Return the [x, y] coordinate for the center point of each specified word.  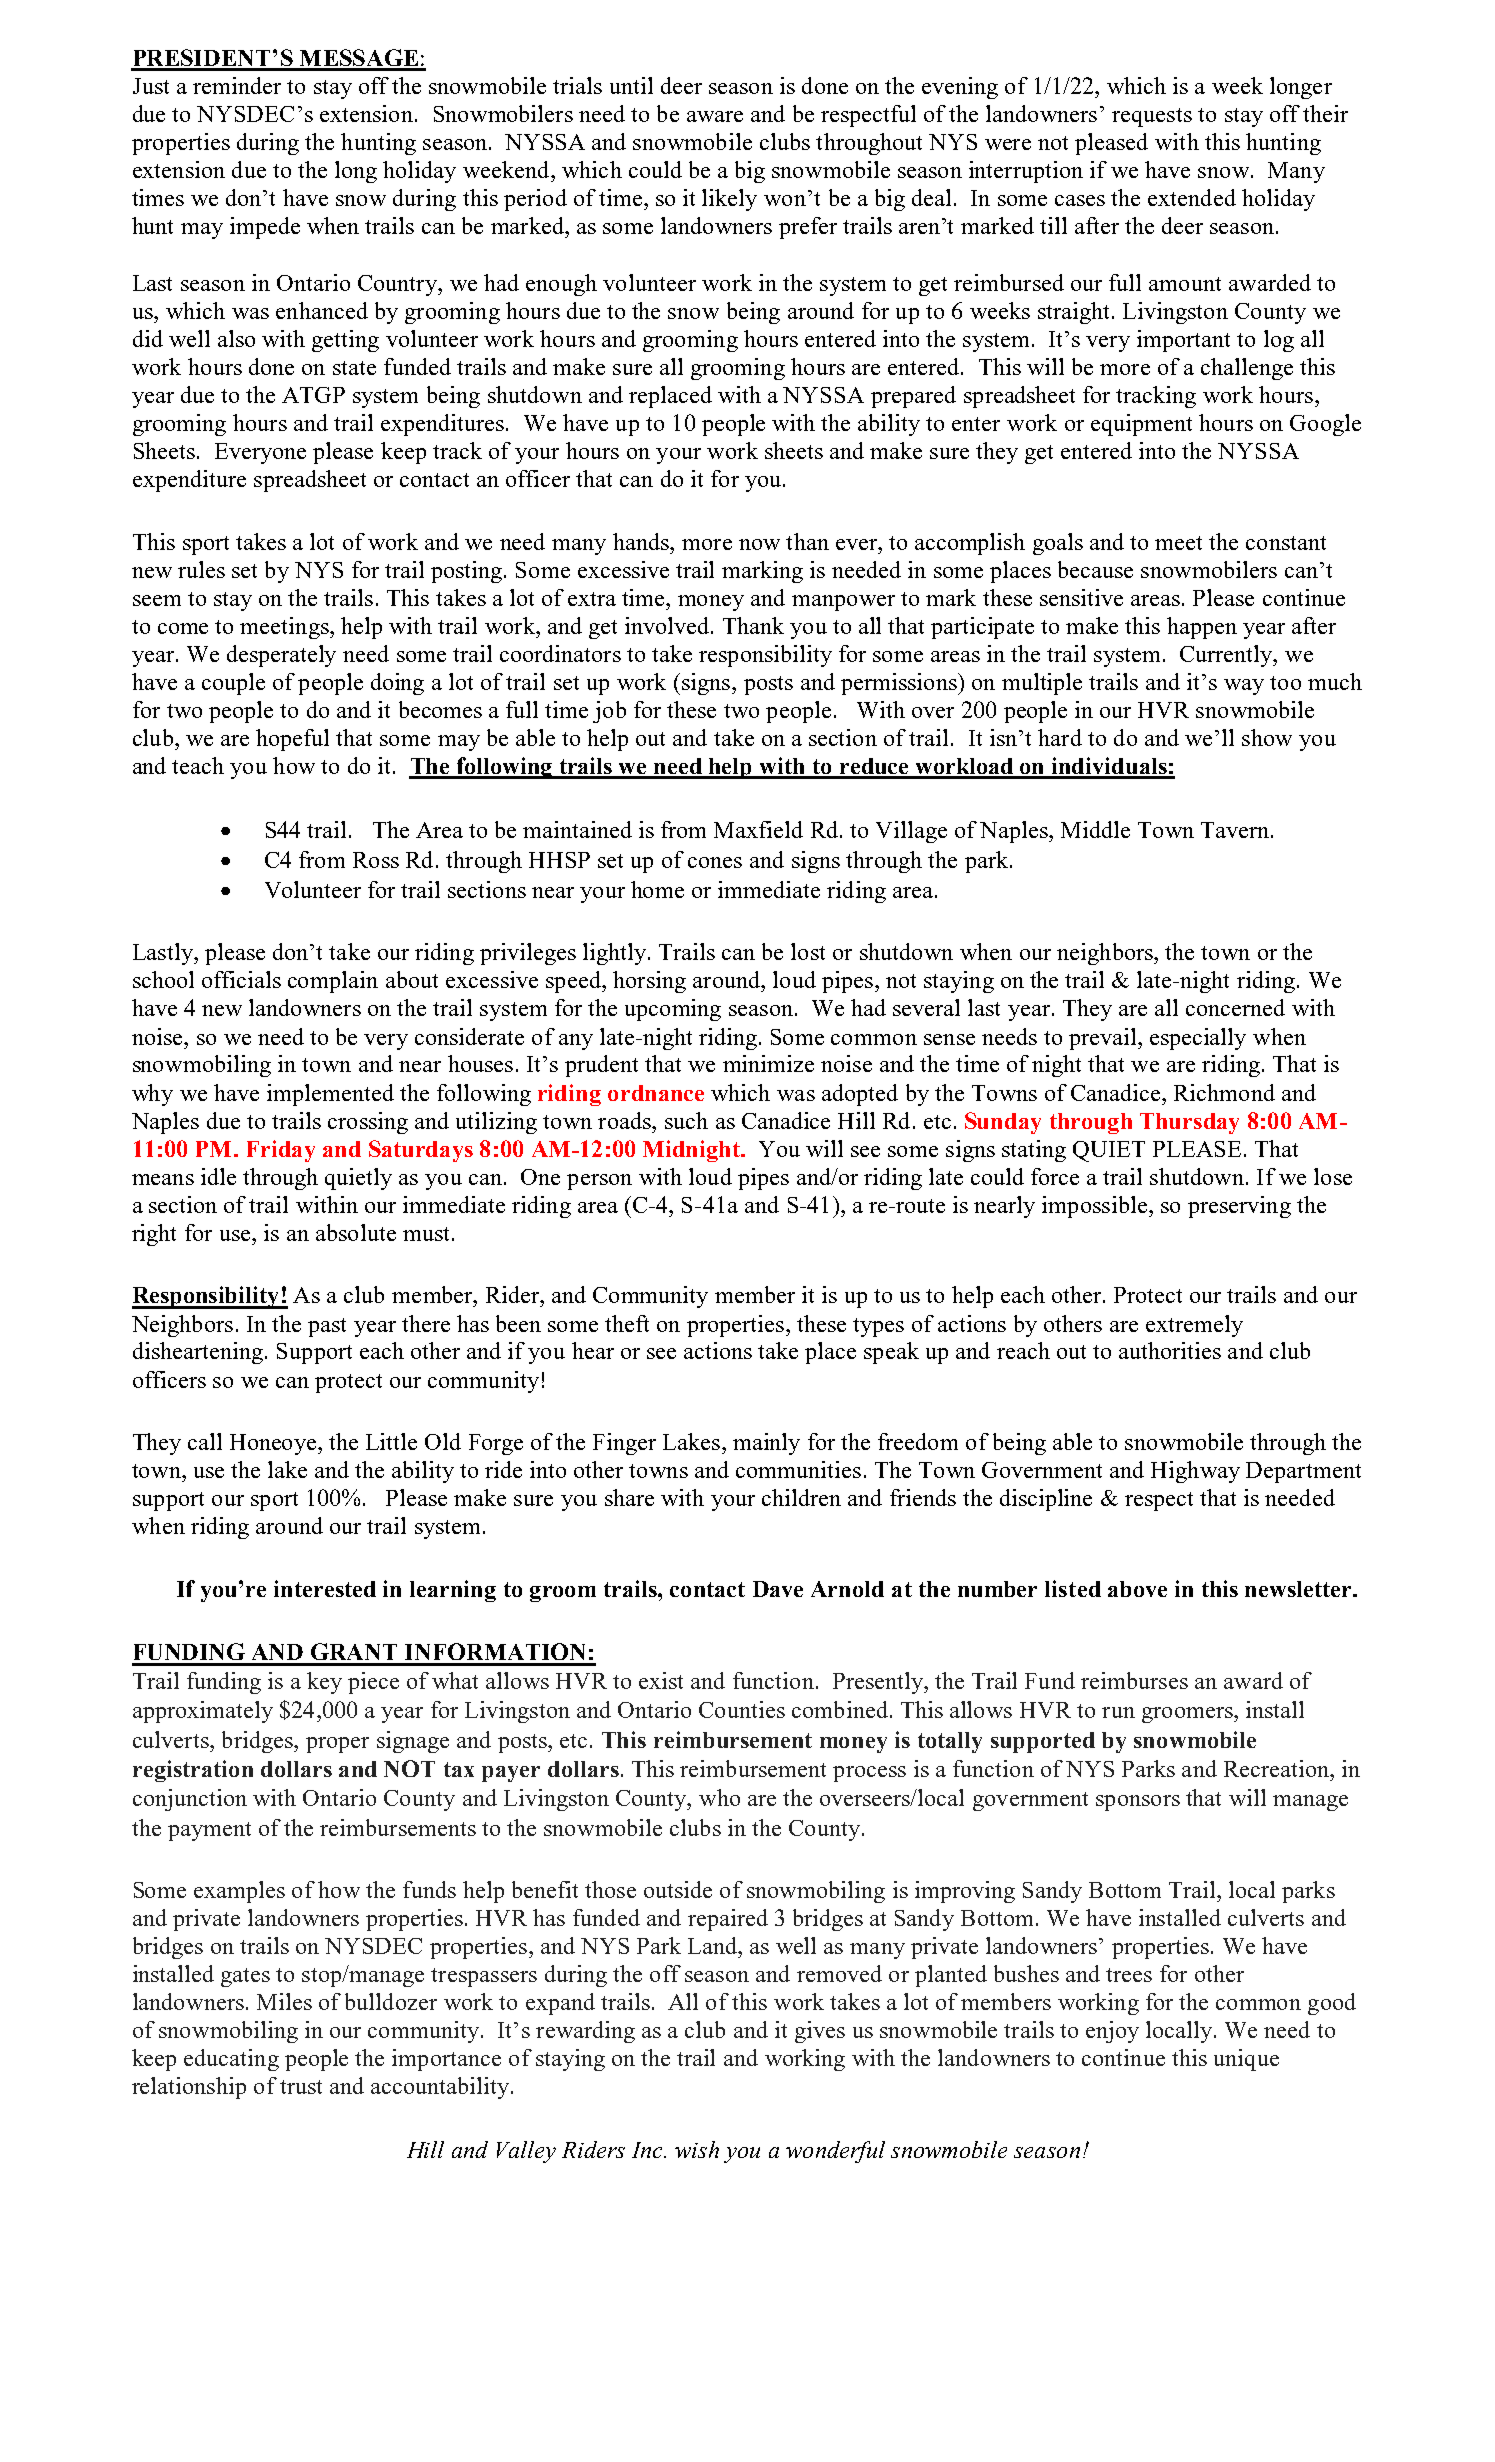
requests [1152, 117]
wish [697, 2149]
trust [301, 2087]
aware [715, 116]
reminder [237, 85]
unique [1246, 2060]
